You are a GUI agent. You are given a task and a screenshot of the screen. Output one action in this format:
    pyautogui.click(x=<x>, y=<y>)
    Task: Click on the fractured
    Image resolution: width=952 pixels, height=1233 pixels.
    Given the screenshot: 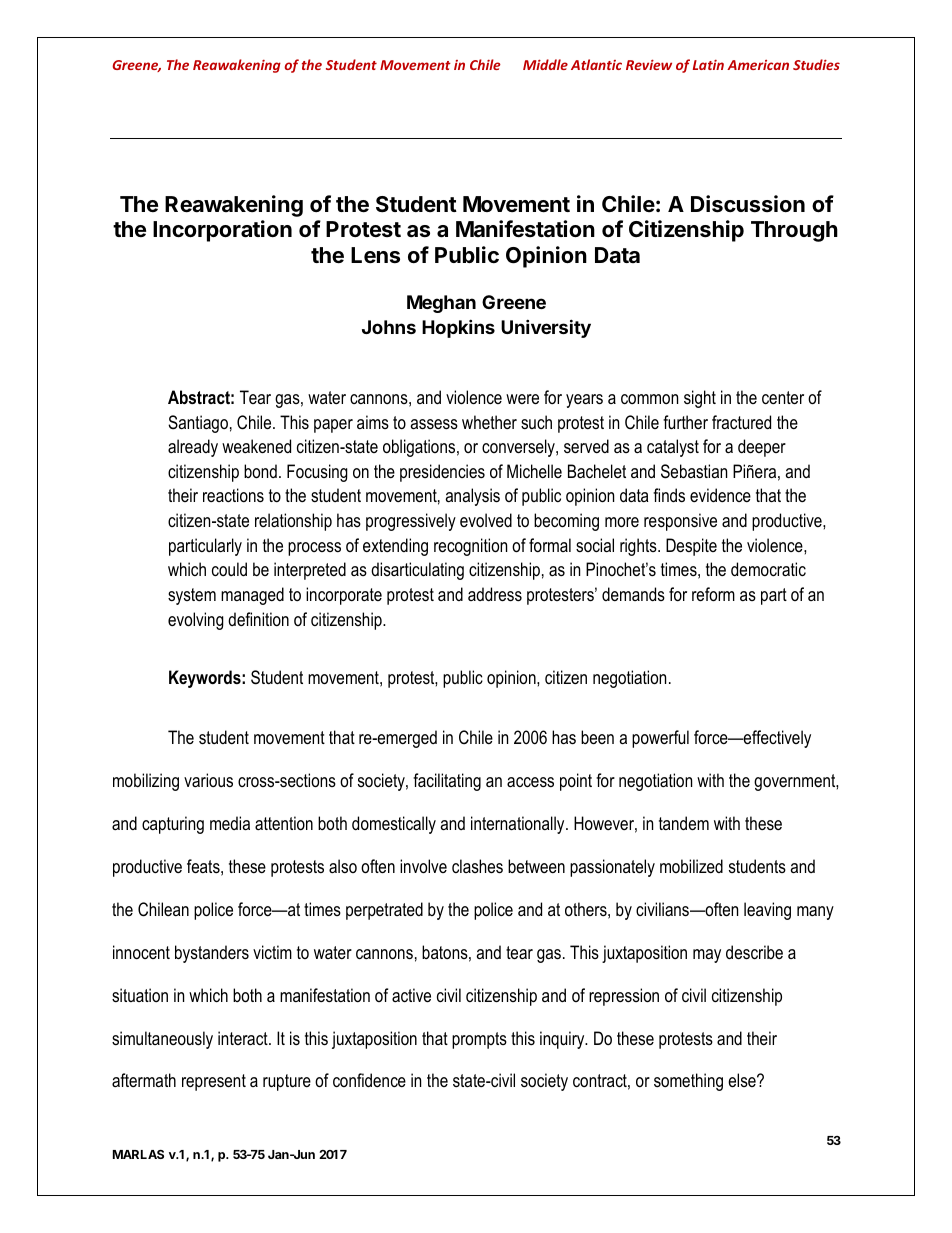 What is the action you would take?
    pyautogui.click(x=741, y=422)
